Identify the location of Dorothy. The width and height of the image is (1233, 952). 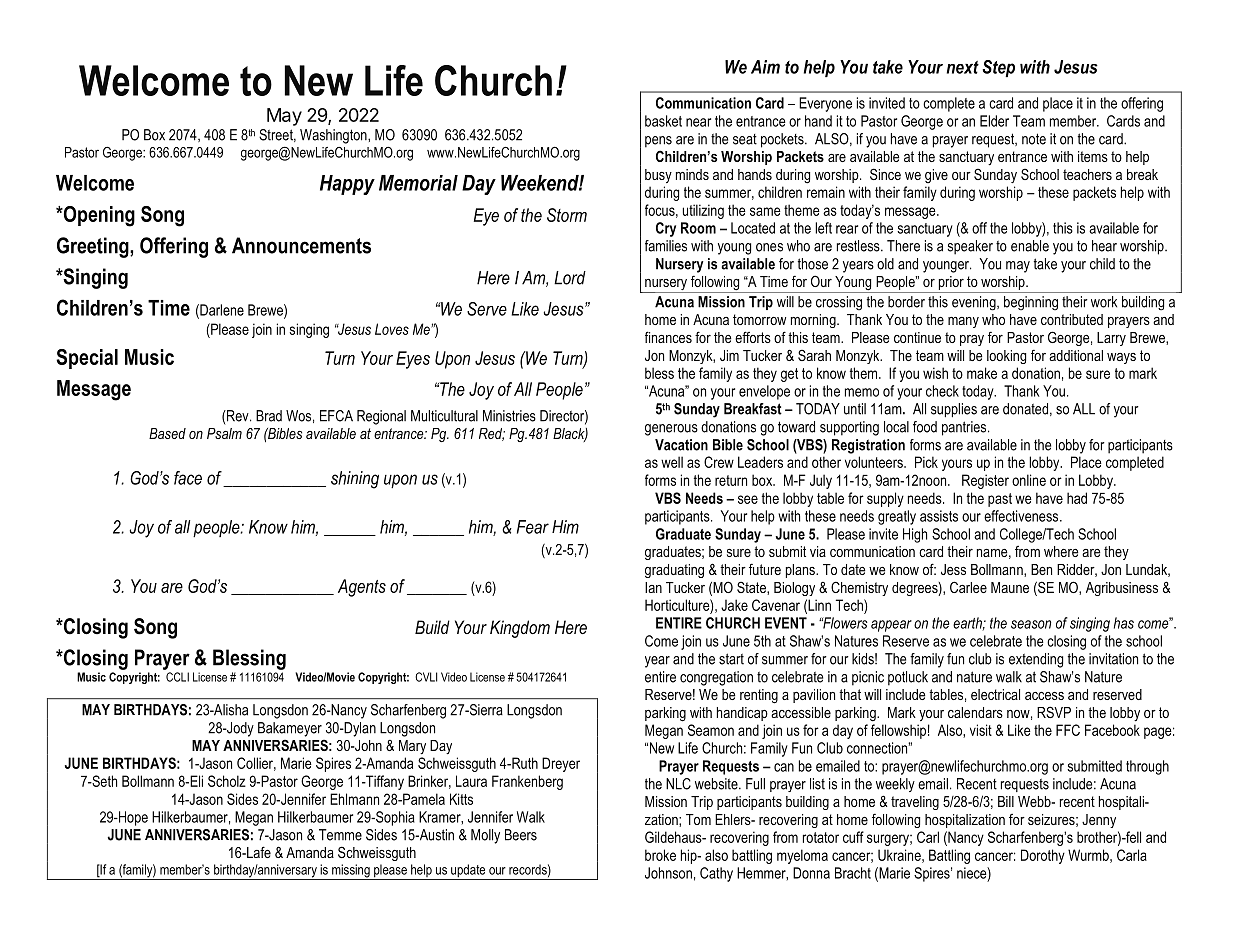
(1043, 856).
